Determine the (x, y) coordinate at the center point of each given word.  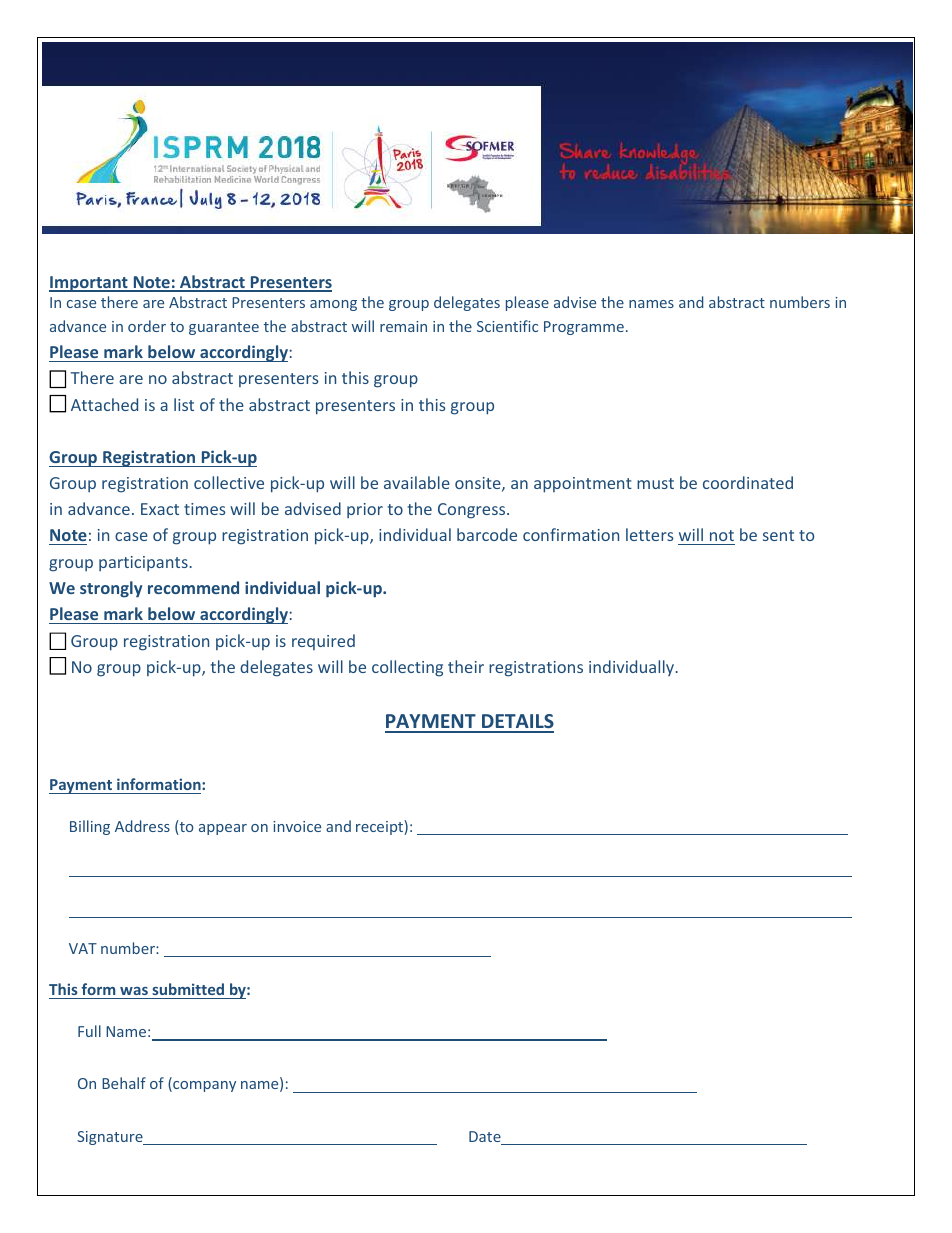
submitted (188, 991)
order (147, 326)
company (203, 1086)
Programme (584, 328)
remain (403, 326)
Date (486, 1138)
